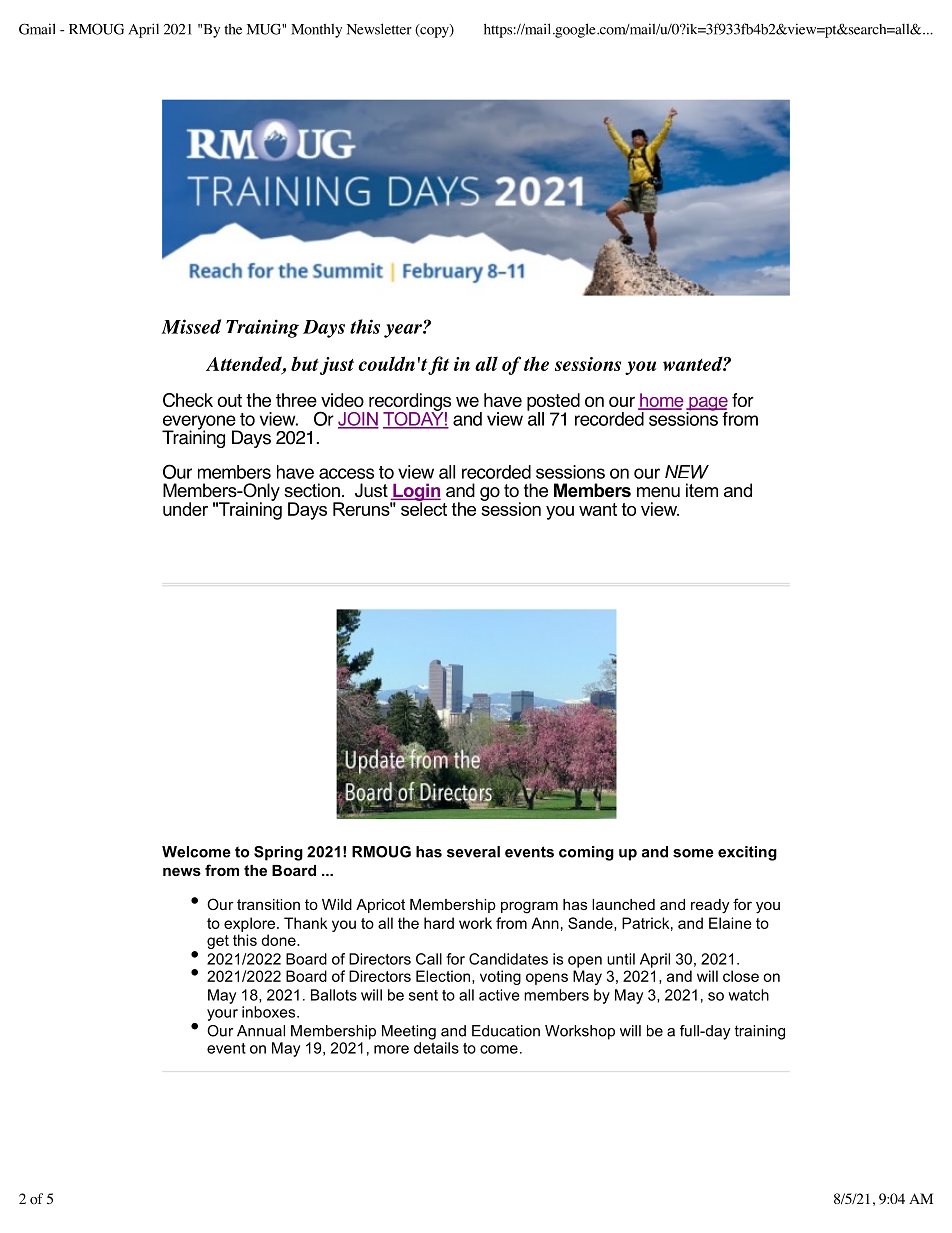 The height and width of the screenshot is (1233, 952). I want to click on under, so click(185, 509).
